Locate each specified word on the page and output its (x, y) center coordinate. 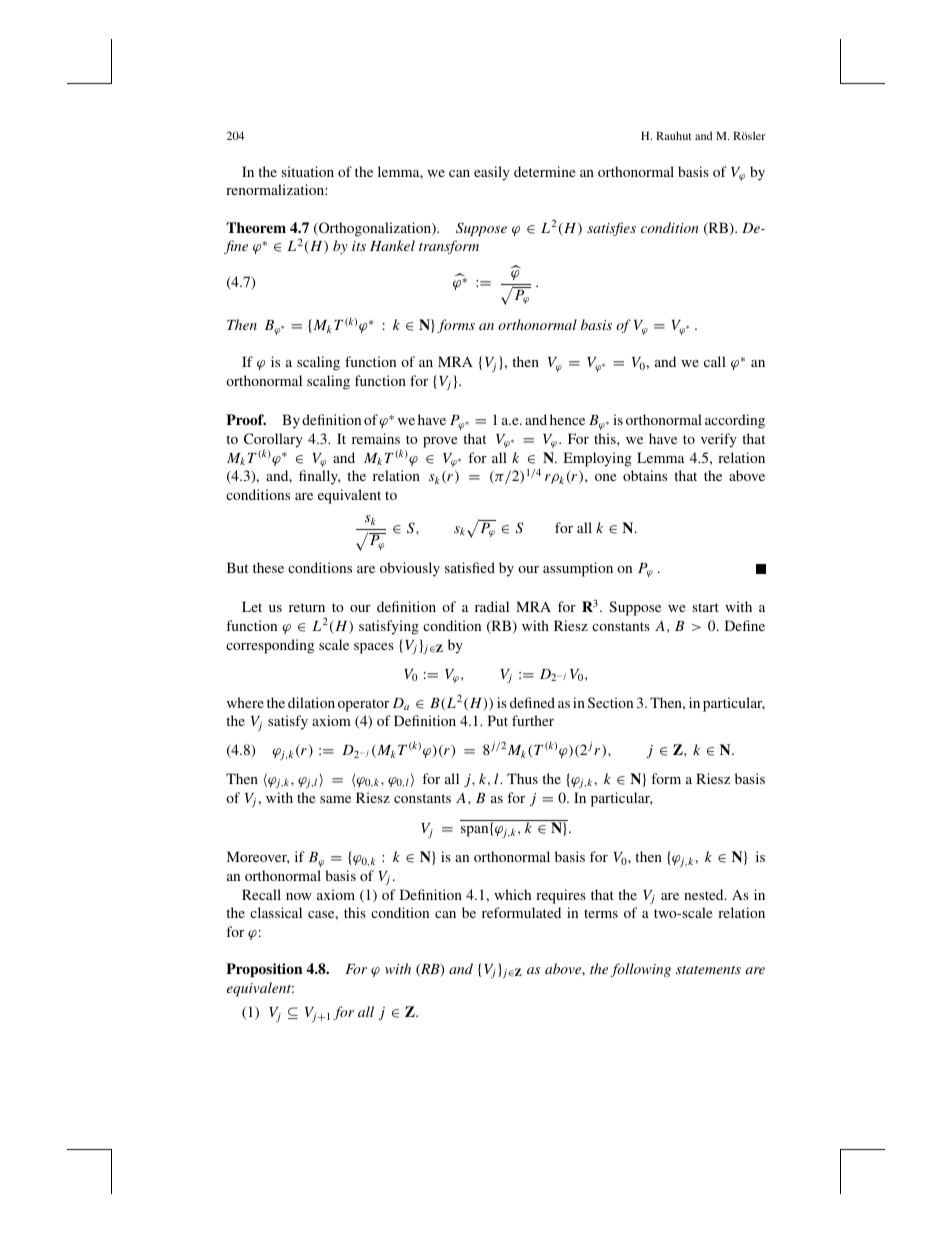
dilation (311, 702)
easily (492, 173)
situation (307, 171)
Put (498, 720)
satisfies (611, 229)
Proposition (264, 970)
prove (440, 442)
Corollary (273, 441)
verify (719, 440)
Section (610, 702)
